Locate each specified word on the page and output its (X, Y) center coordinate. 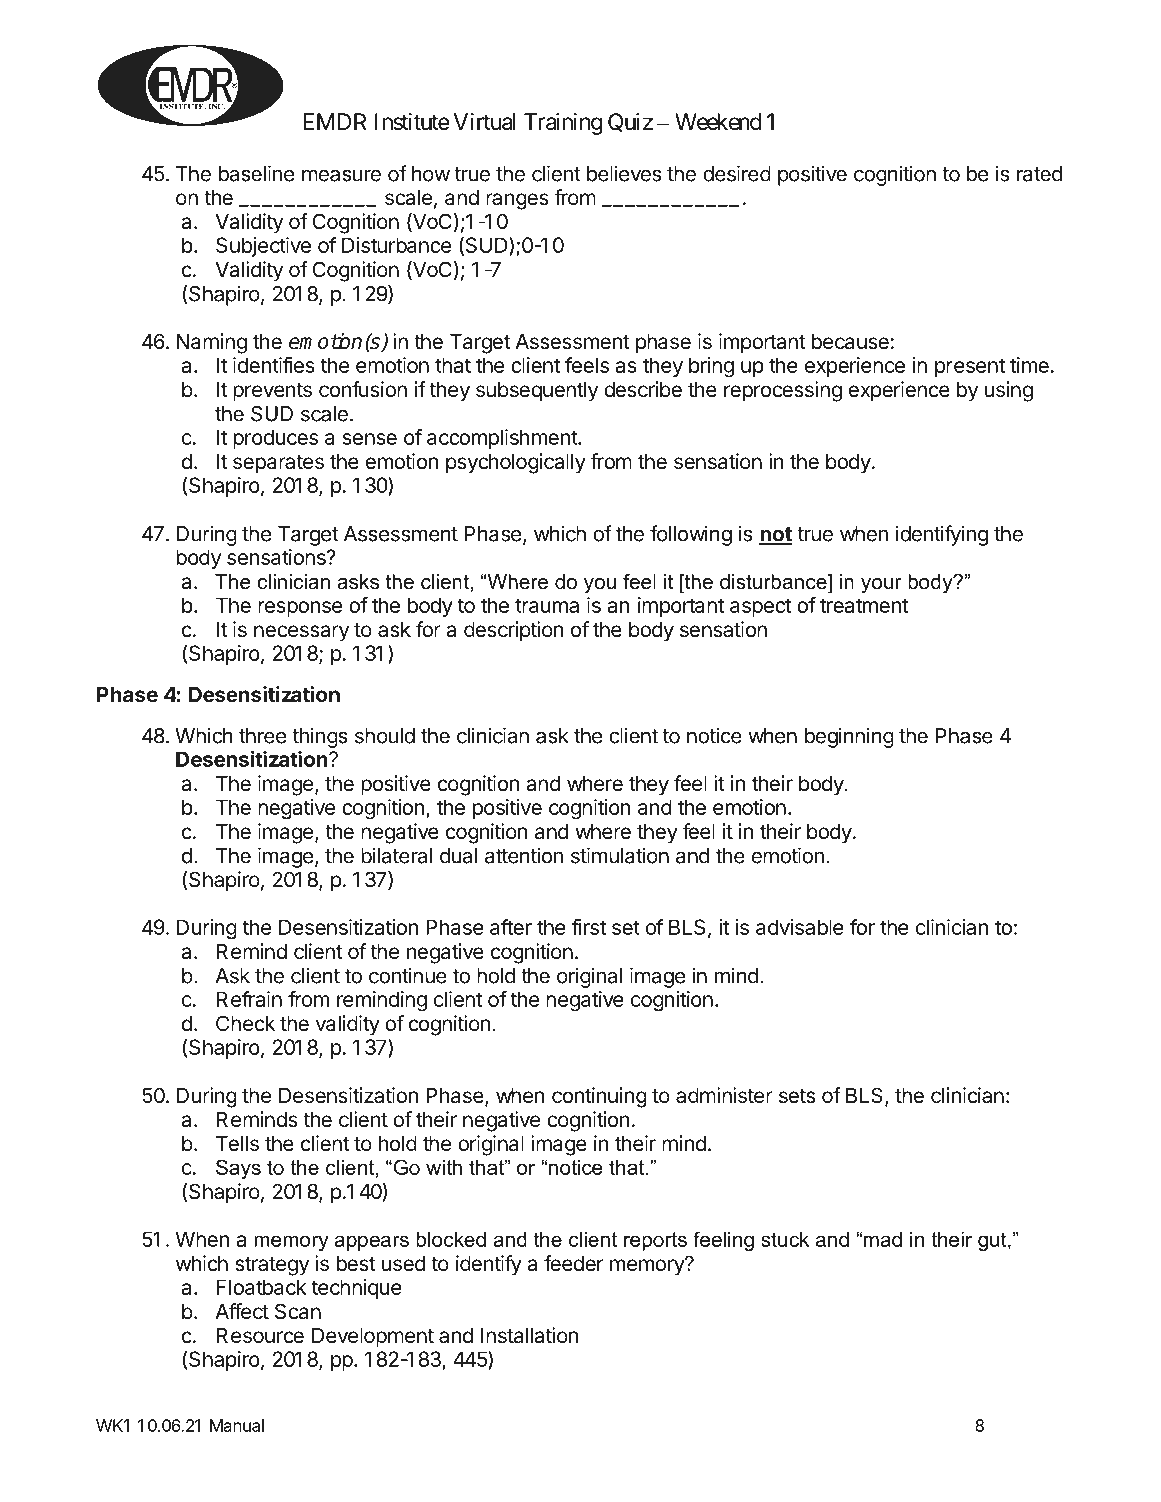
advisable (800, 927)
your (881, 586)
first (589, 927)
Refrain (249, 999)
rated (1039, 174)
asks (358, 582)
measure (341, 175)
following (691, 535)
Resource (260, 1336)
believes (624, 173)
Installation (529, 1335)
